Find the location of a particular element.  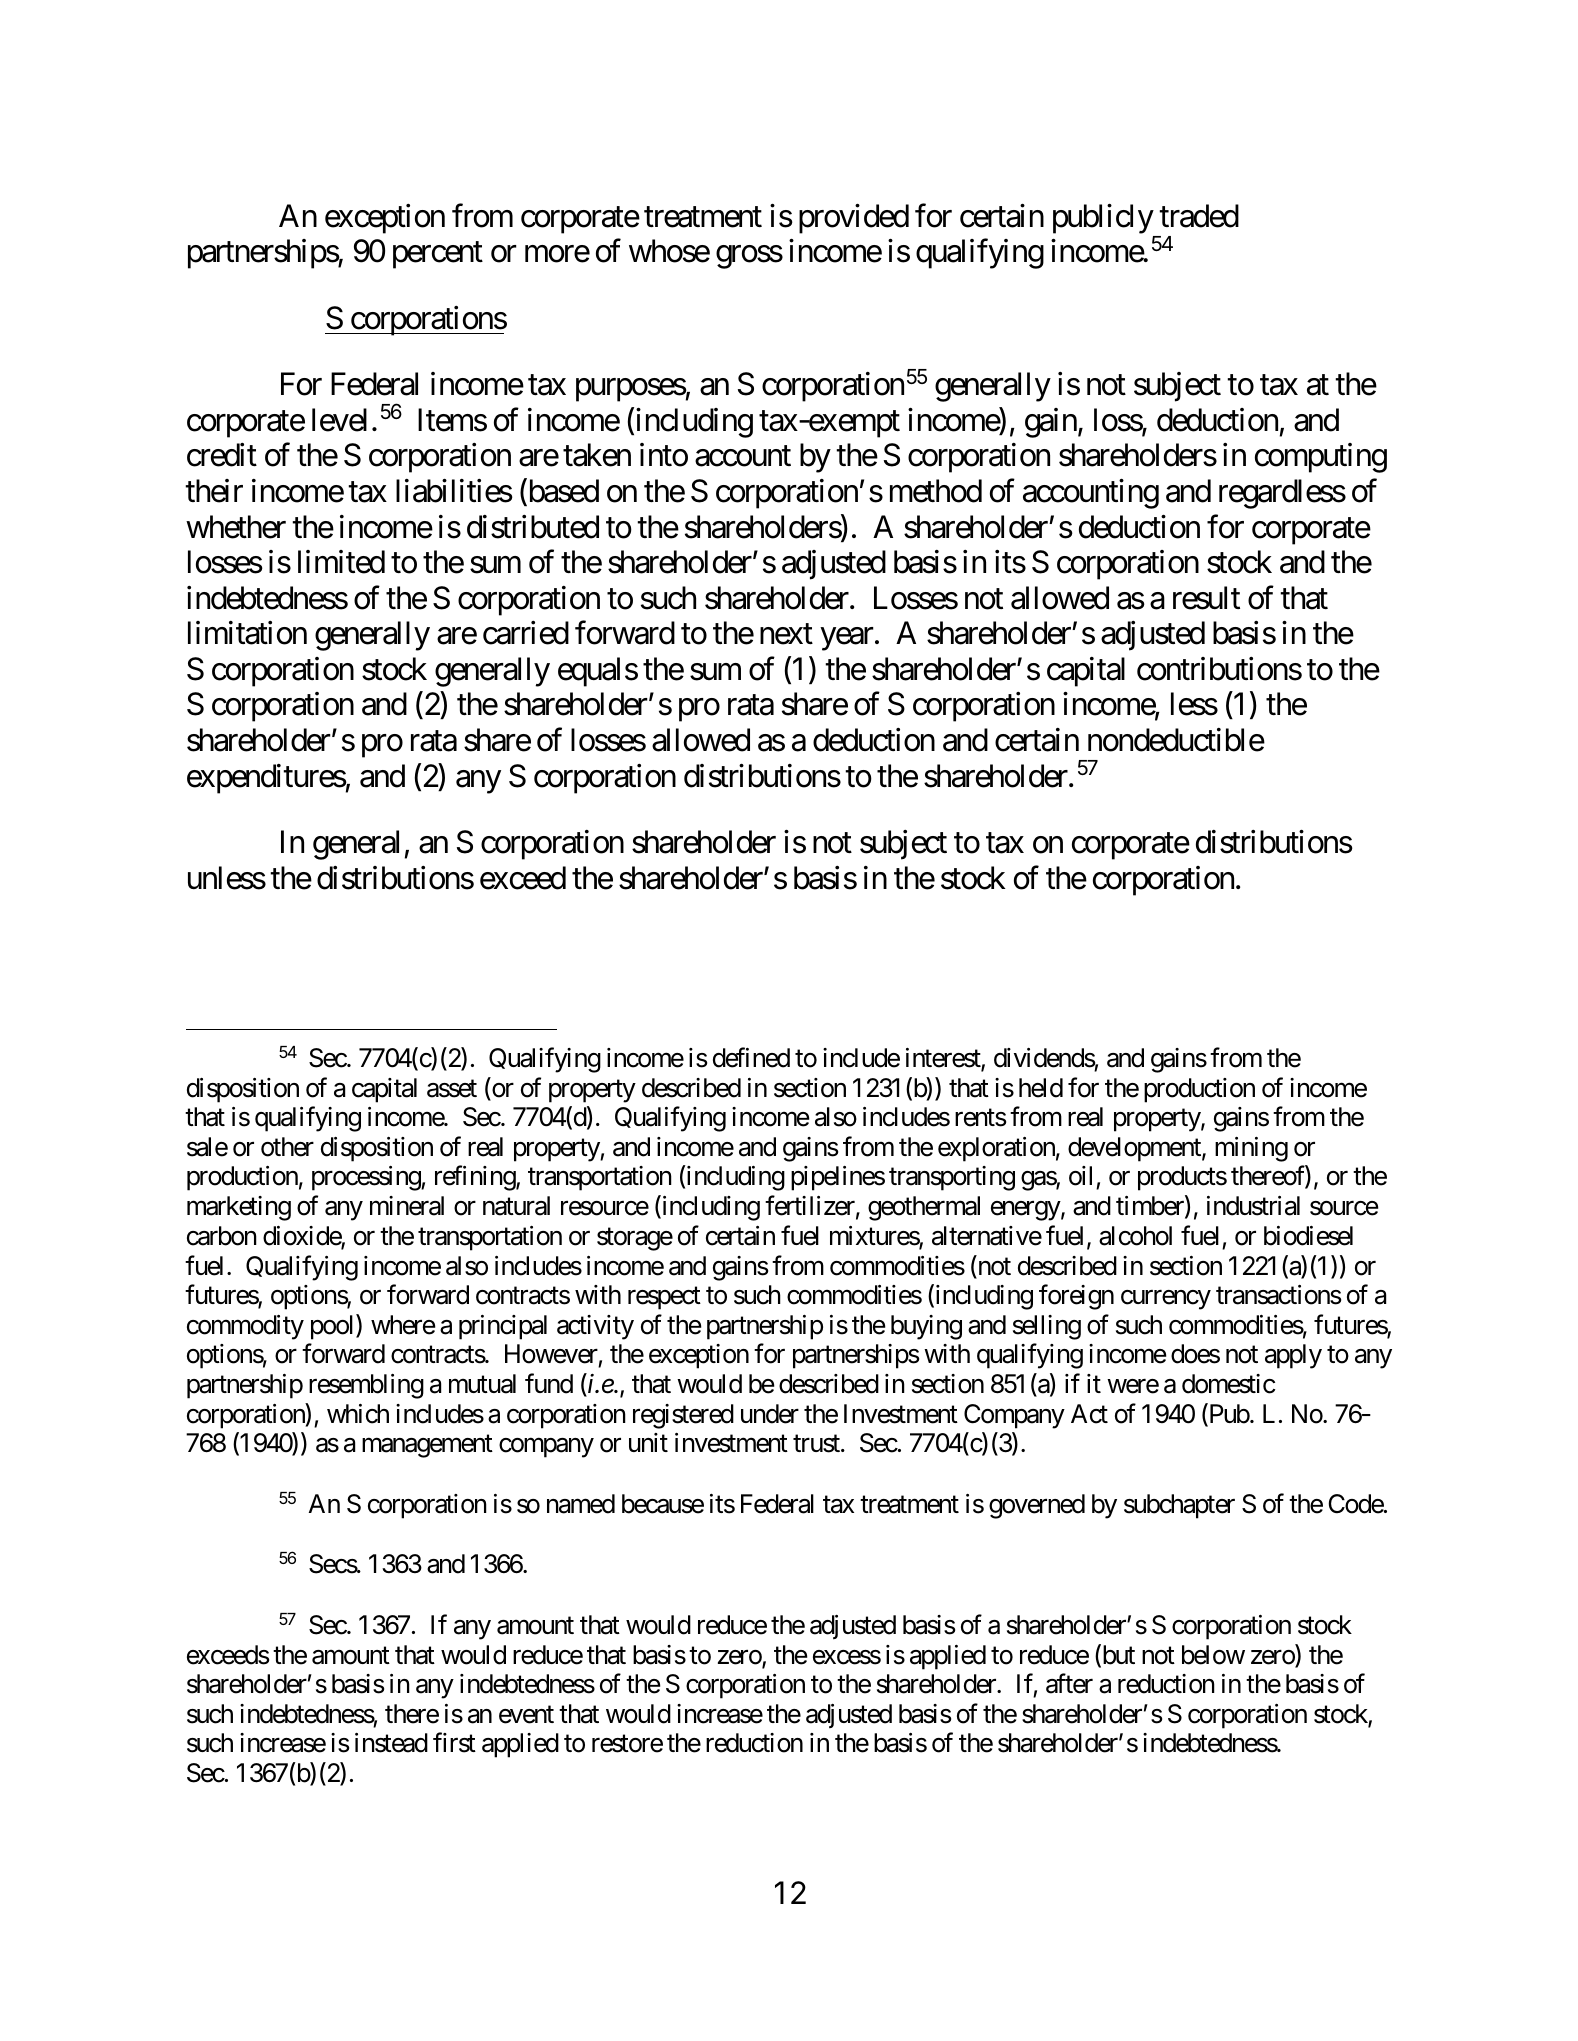

defined is located at coordinates (751, 1058).
